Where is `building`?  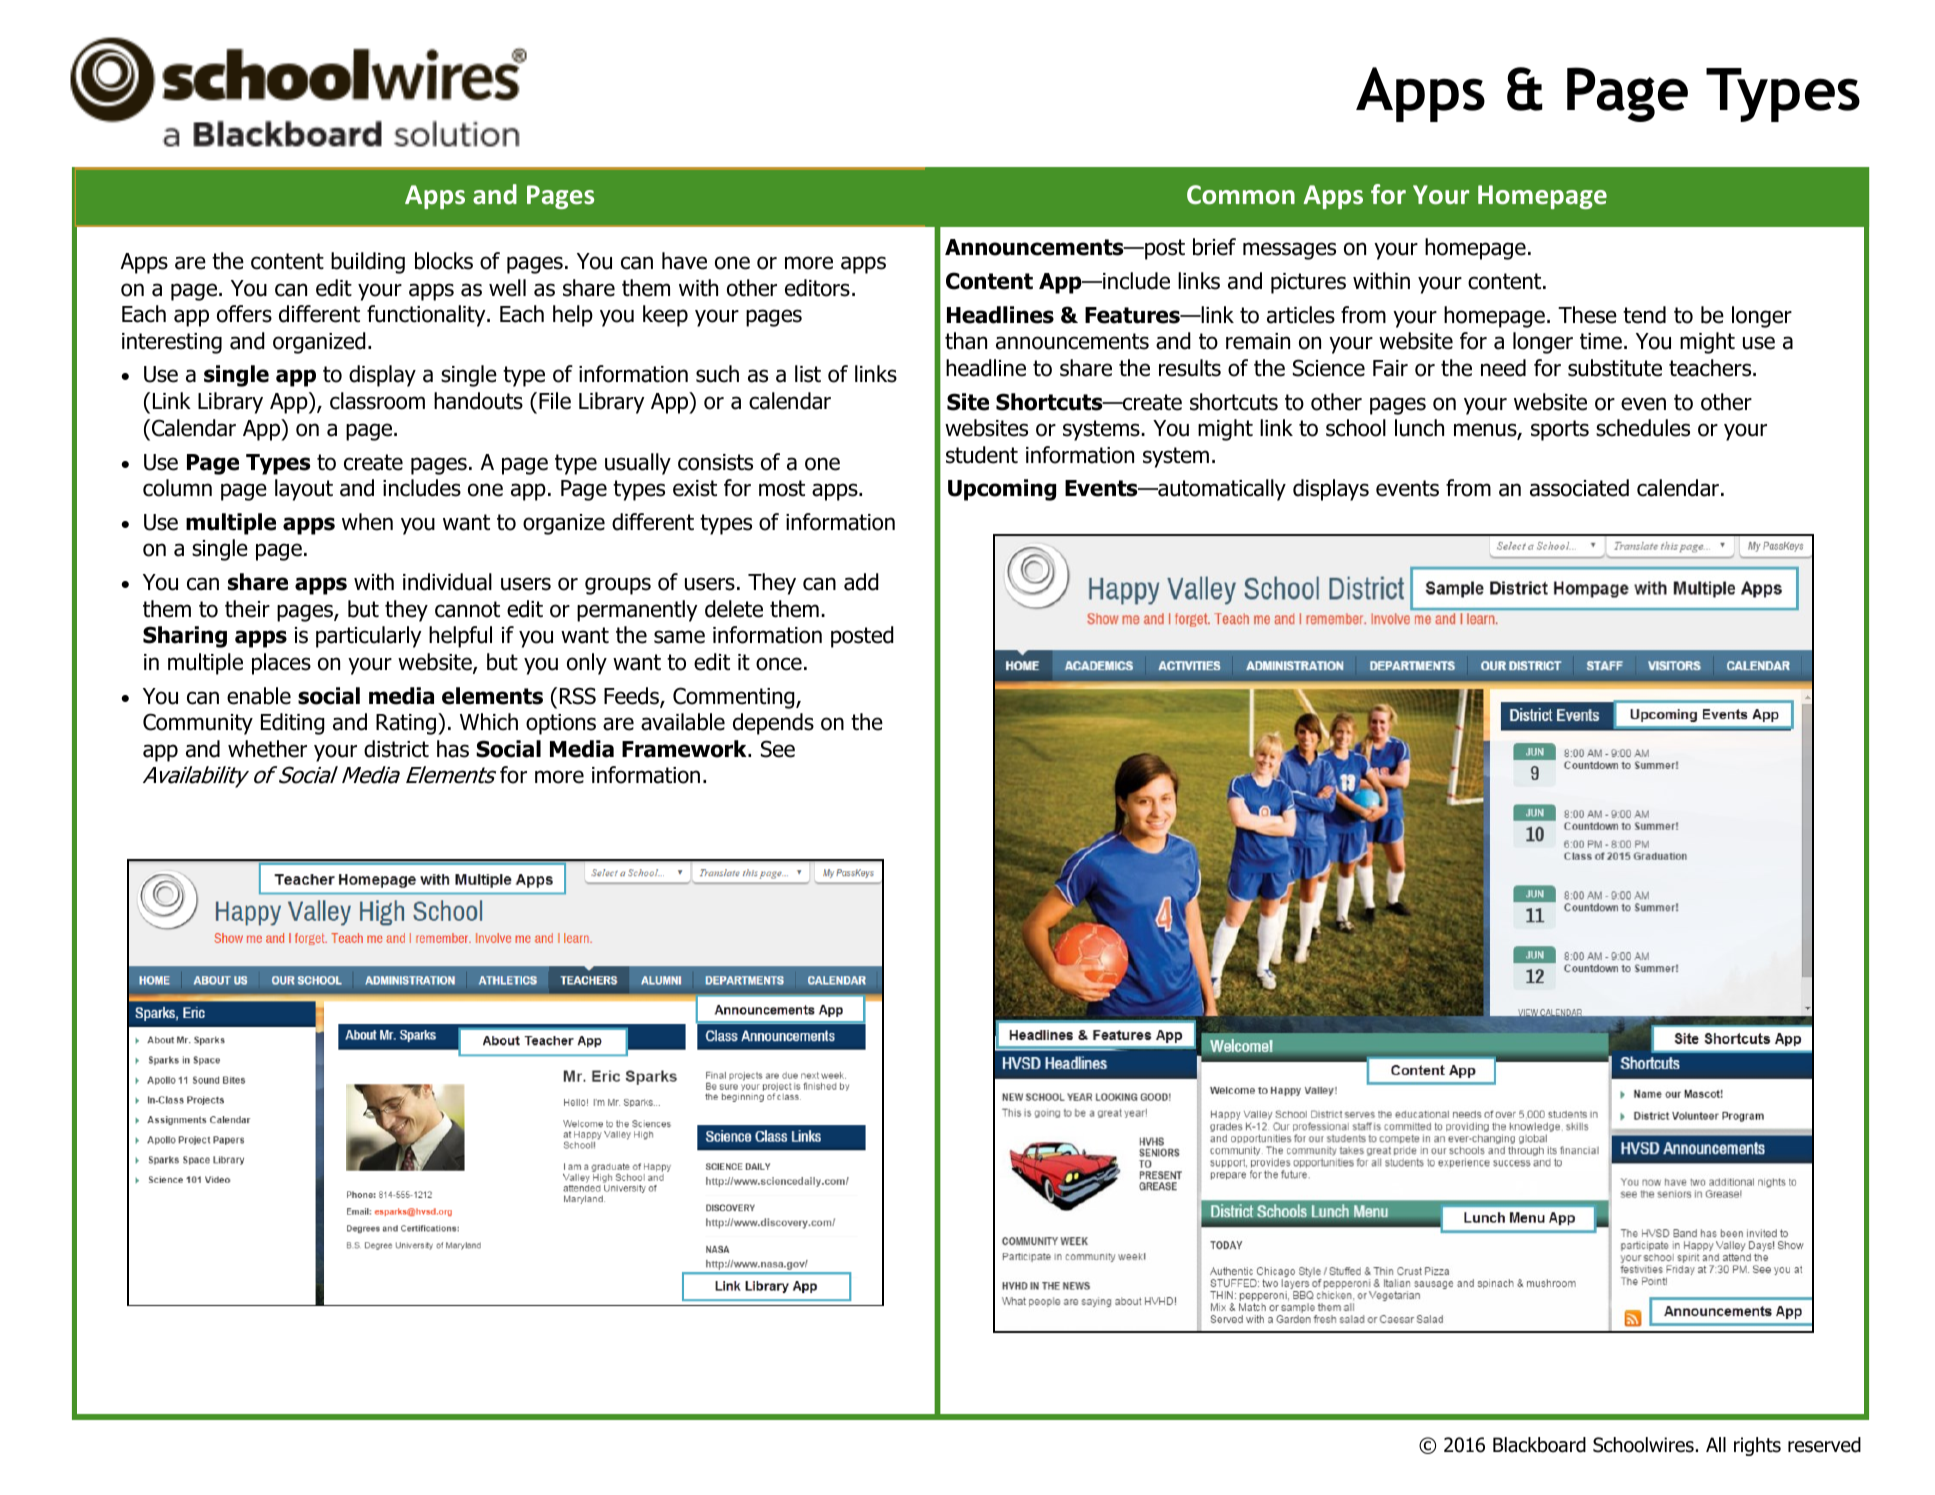 building is located at coordinates (368, 263).
